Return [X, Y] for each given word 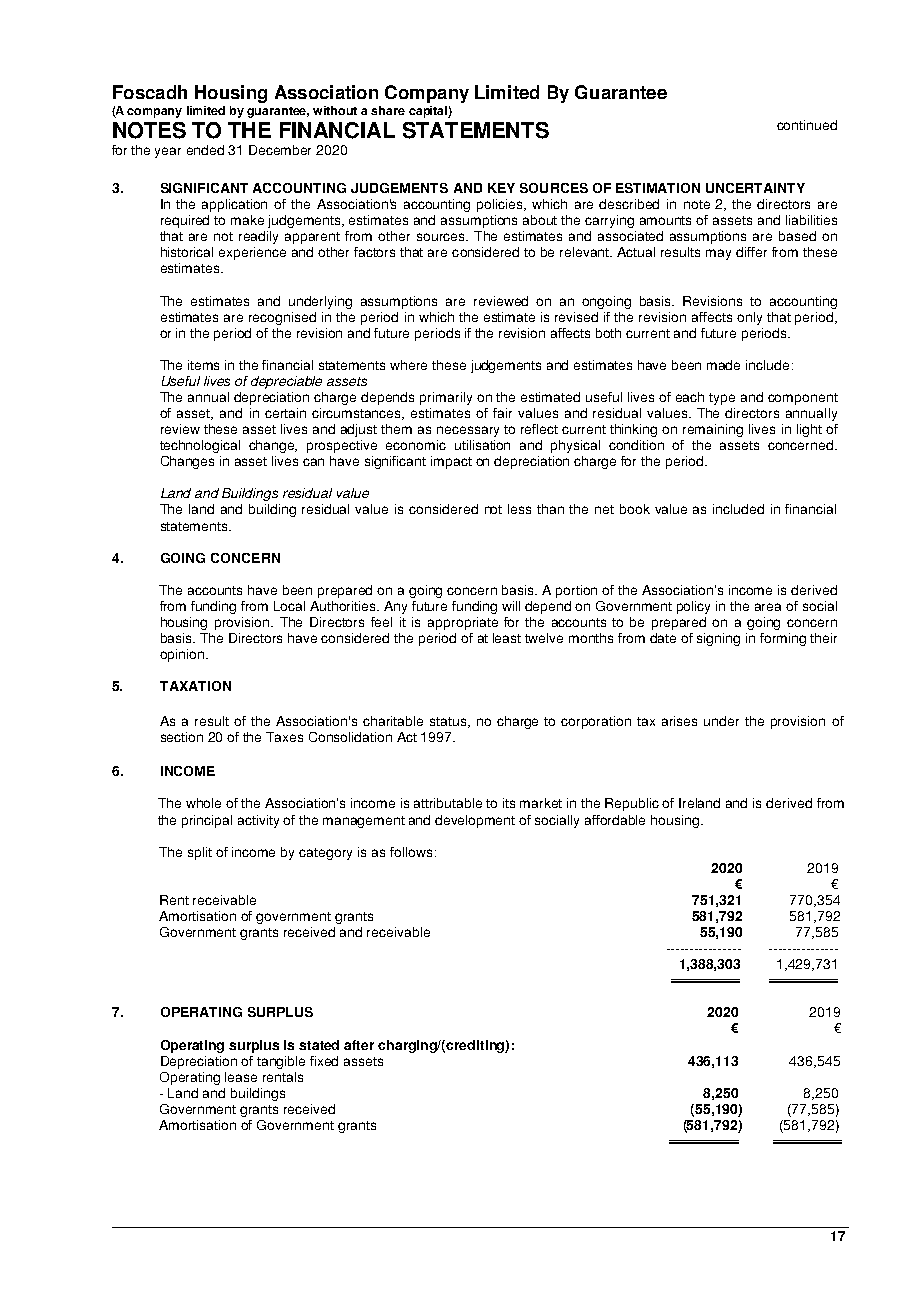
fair [502, 413]
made [723, 365]
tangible [281, 1062]
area [768, 607]
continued [807, 125]
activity [258, 821]
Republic [632, 804]
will [511, 606]
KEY [501, 188]
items [203, 365]
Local [289, 606]
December [280, 150]
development [475, 821]
